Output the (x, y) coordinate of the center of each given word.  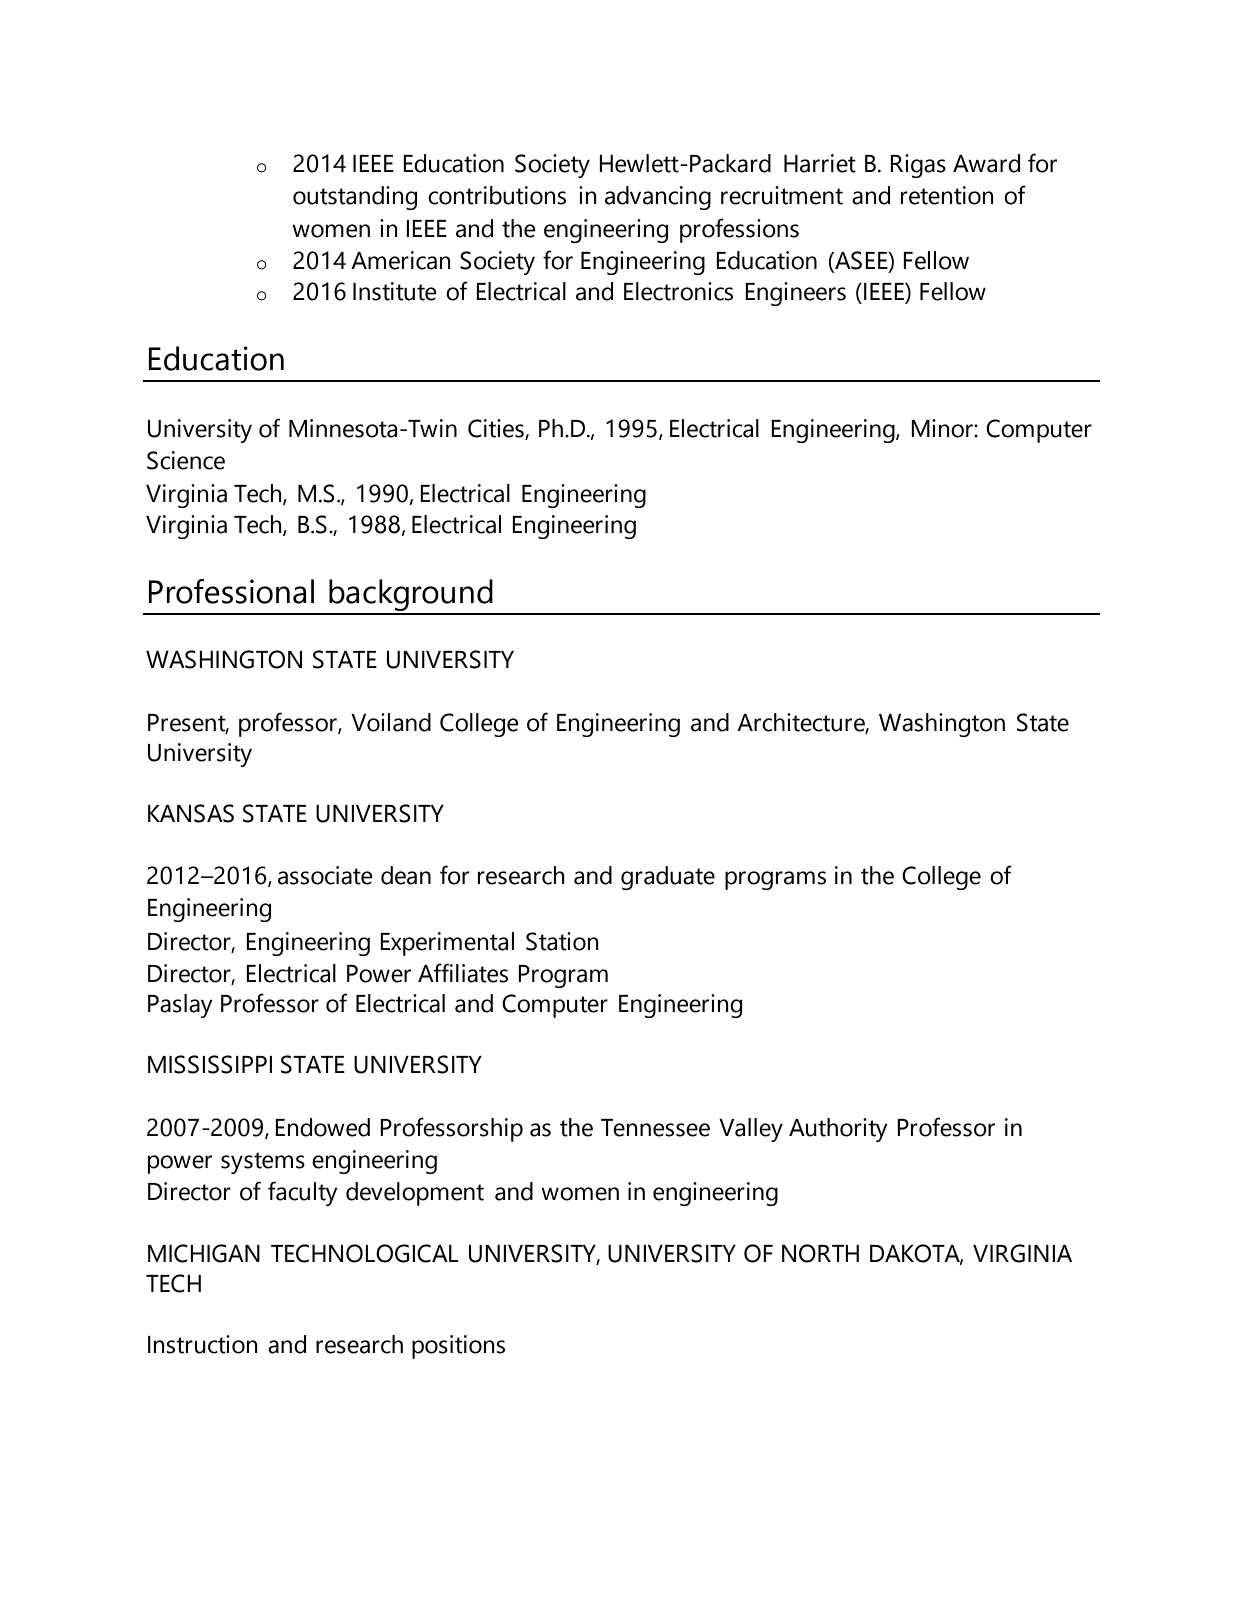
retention (947, 195)
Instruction (203, 1344)
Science (186, 460)
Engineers (795, 294)
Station (562, 941)
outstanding (355, 198)
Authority (838, 1130)
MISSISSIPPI (210, 1064)
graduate (668, 878)
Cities (497, 429)
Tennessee (655, 1128)
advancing (658, 198)
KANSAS (191, 813)
